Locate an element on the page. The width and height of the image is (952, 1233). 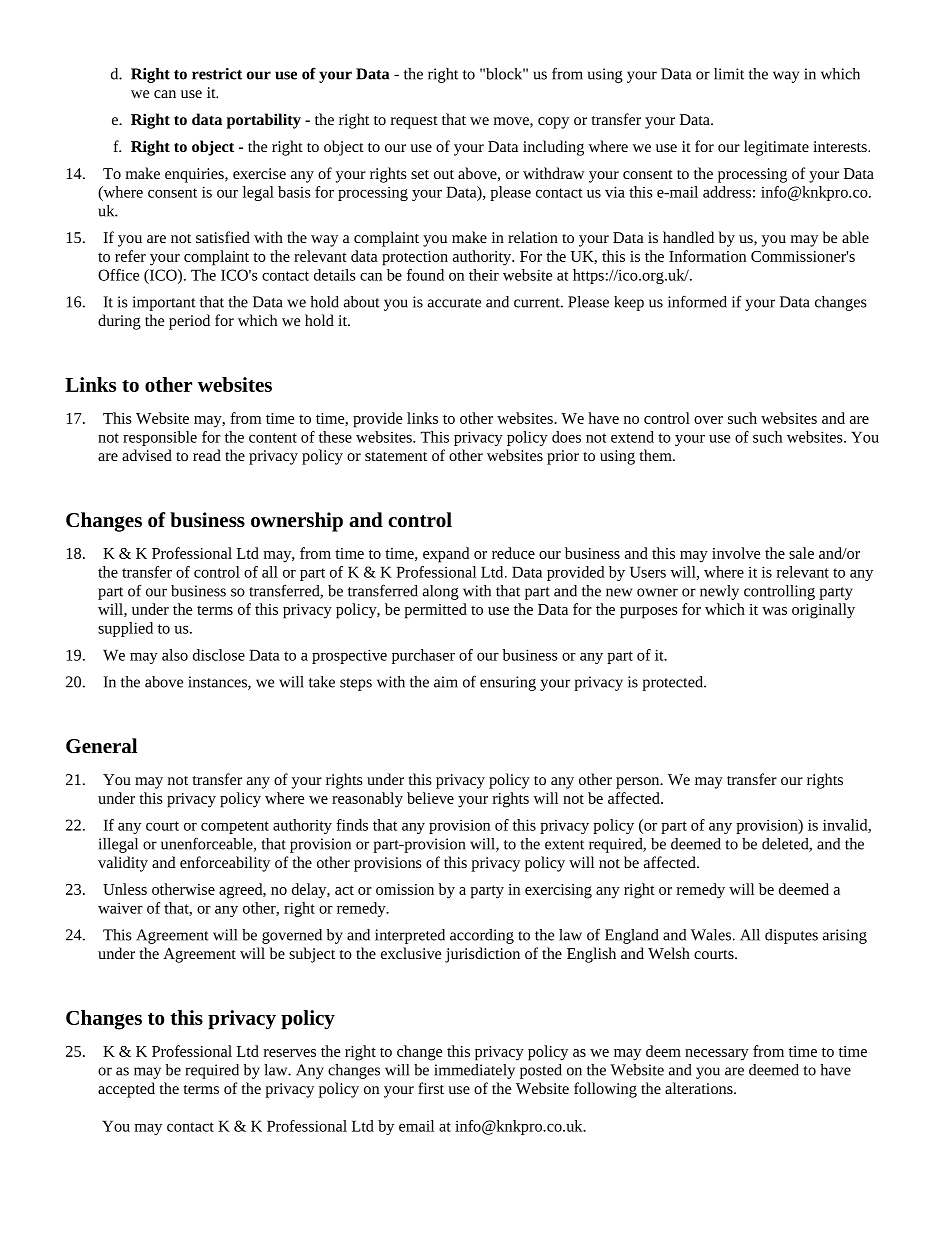
limit is located at coordinates (729, 74).
